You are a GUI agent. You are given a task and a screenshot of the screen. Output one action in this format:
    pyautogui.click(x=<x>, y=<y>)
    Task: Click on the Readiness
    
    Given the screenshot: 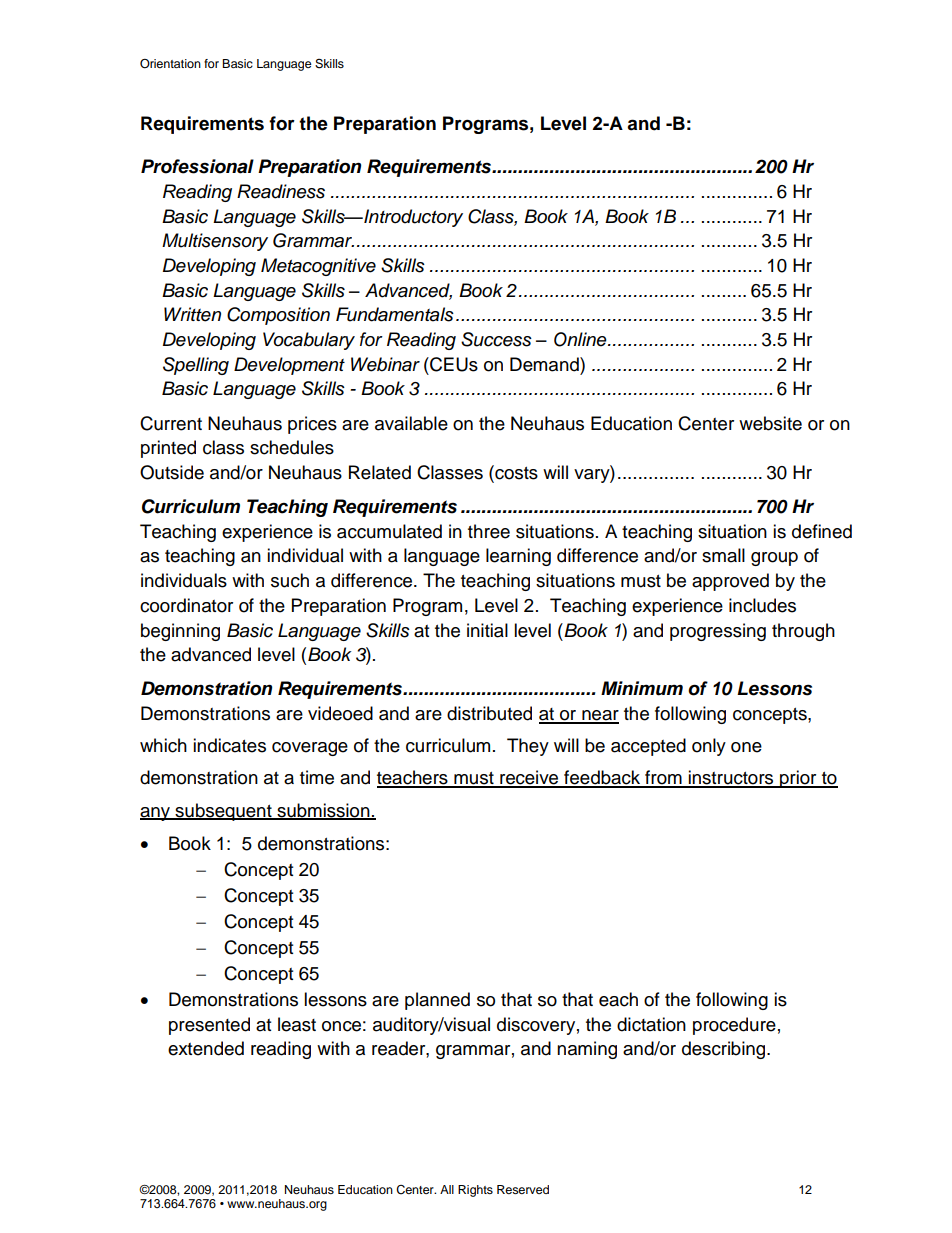 What is the action you would take?
    pyautogui.click(x=281, y=191)
